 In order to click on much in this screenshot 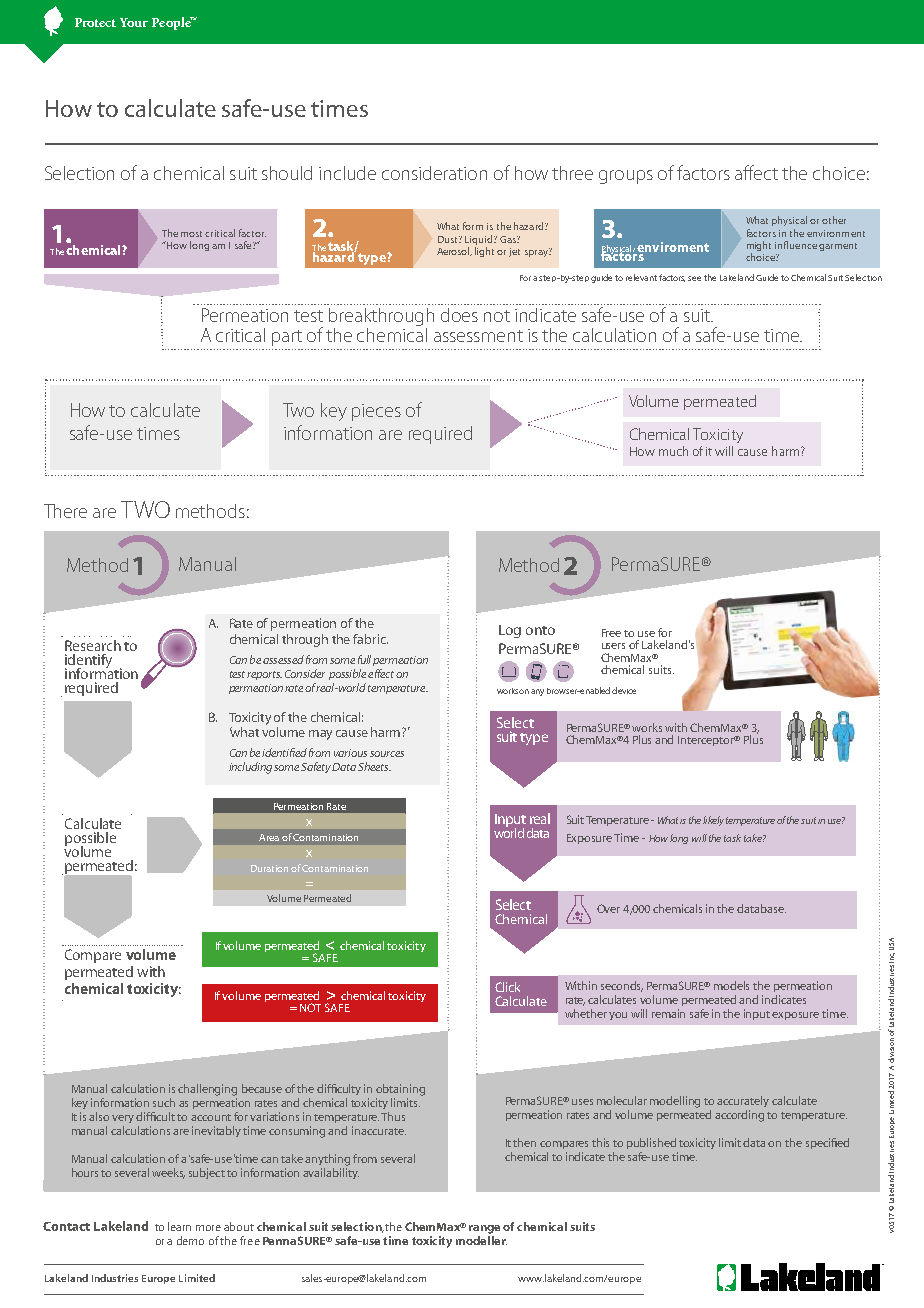, I will do `click(673, 451)`.
